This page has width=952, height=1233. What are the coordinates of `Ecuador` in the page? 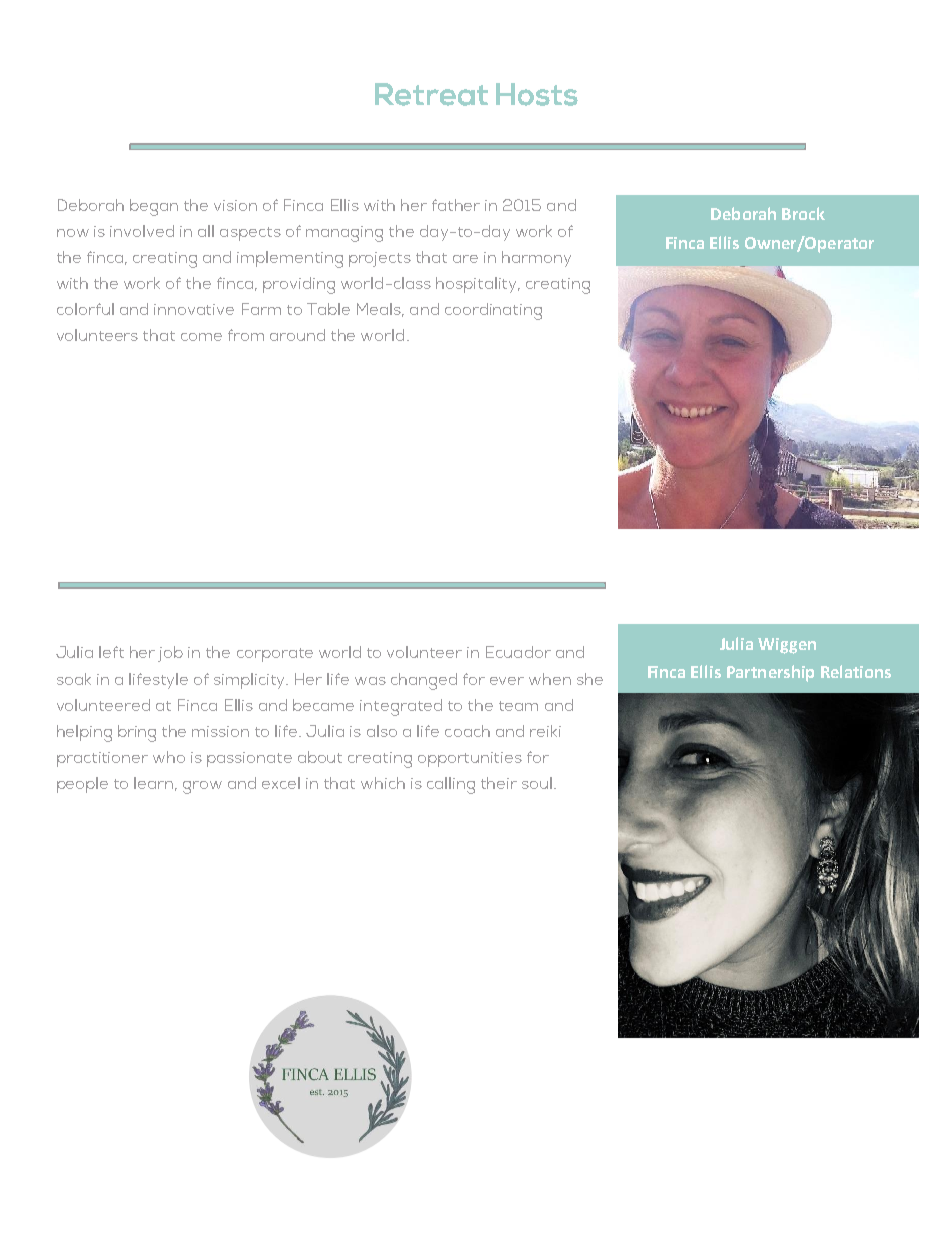 It's located at (518, 652).
